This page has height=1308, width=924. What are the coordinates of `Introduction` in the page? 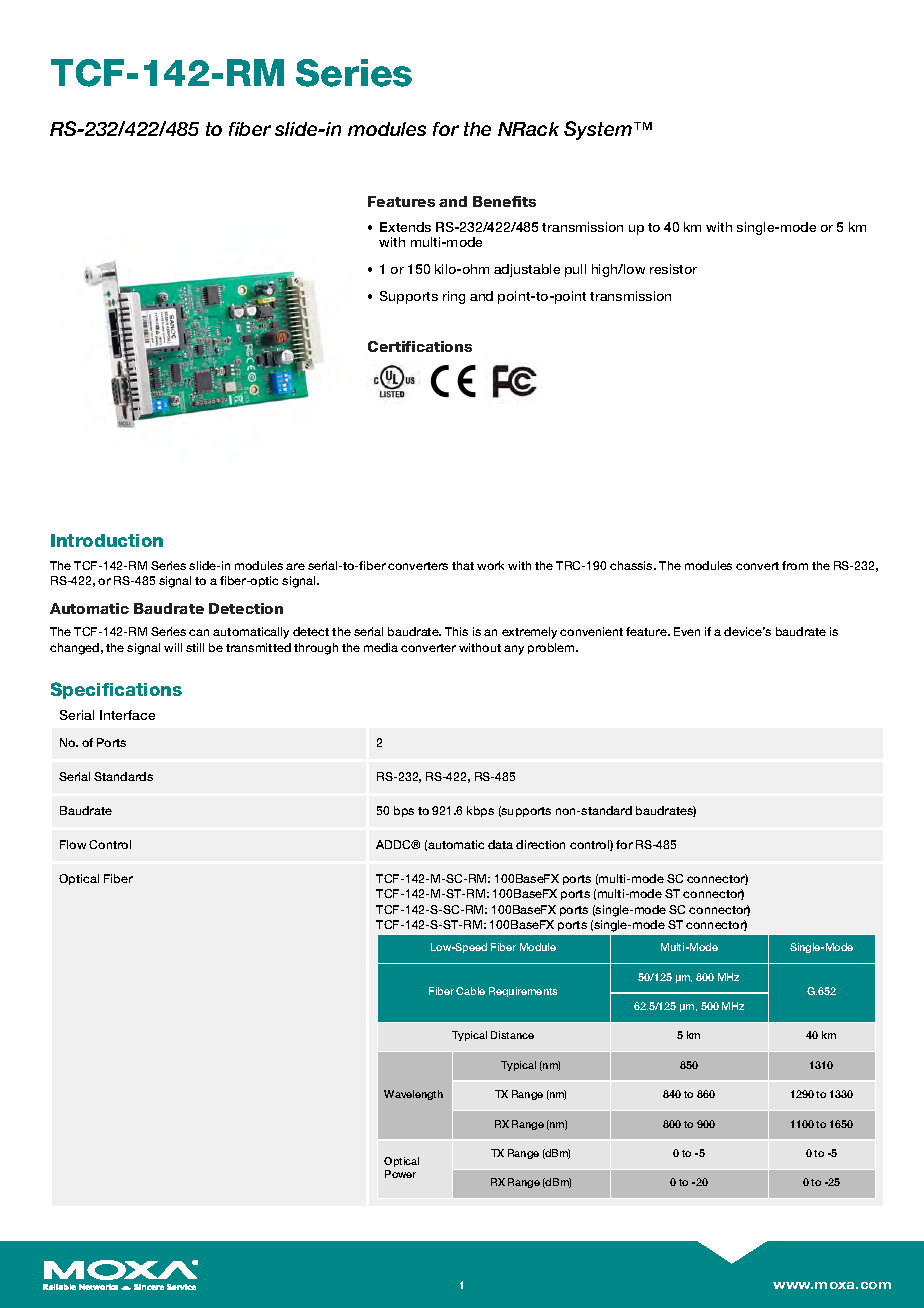 It's located at (107, 540).
